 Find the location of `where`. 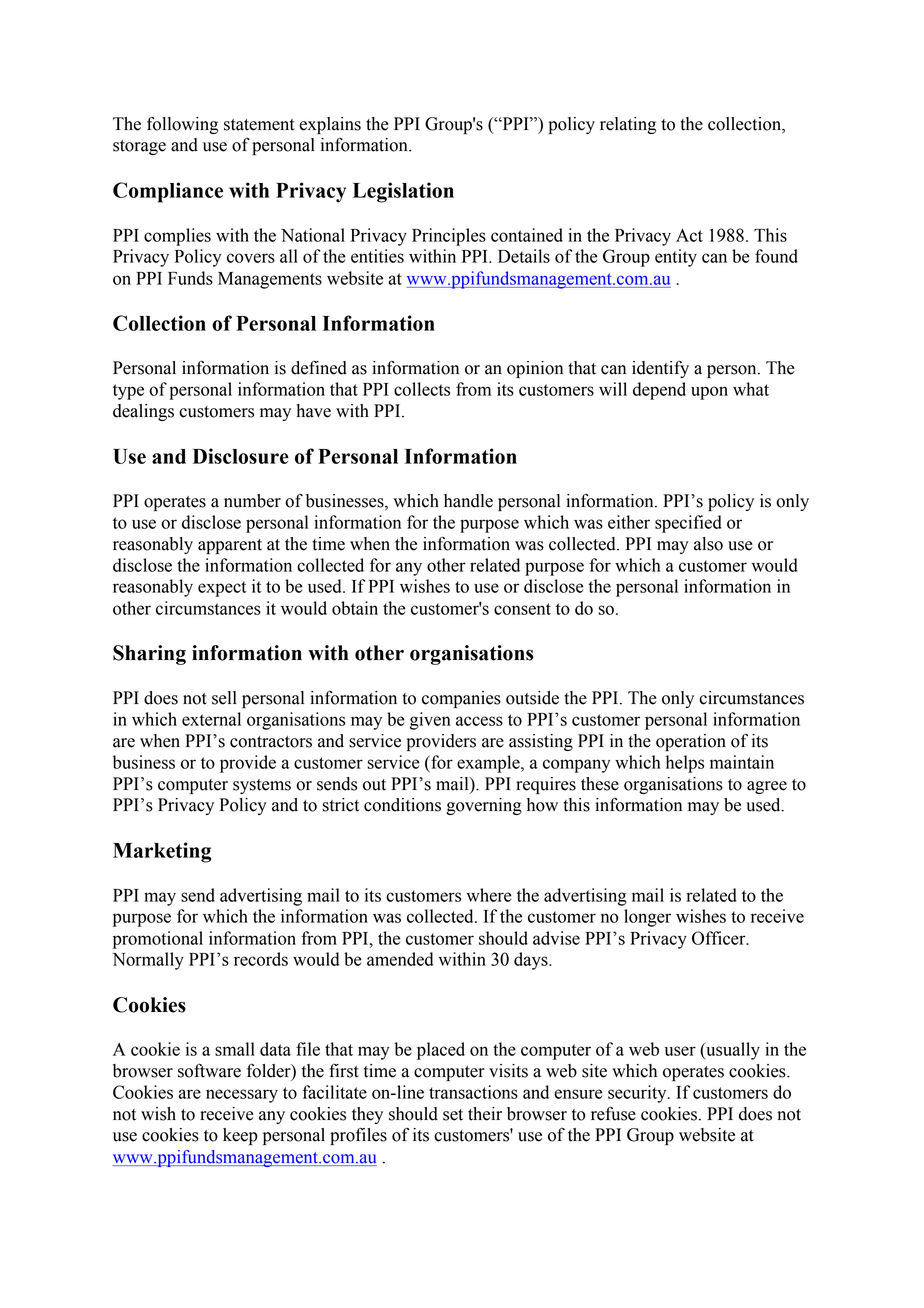

where is located at coordinates (489, 895).
